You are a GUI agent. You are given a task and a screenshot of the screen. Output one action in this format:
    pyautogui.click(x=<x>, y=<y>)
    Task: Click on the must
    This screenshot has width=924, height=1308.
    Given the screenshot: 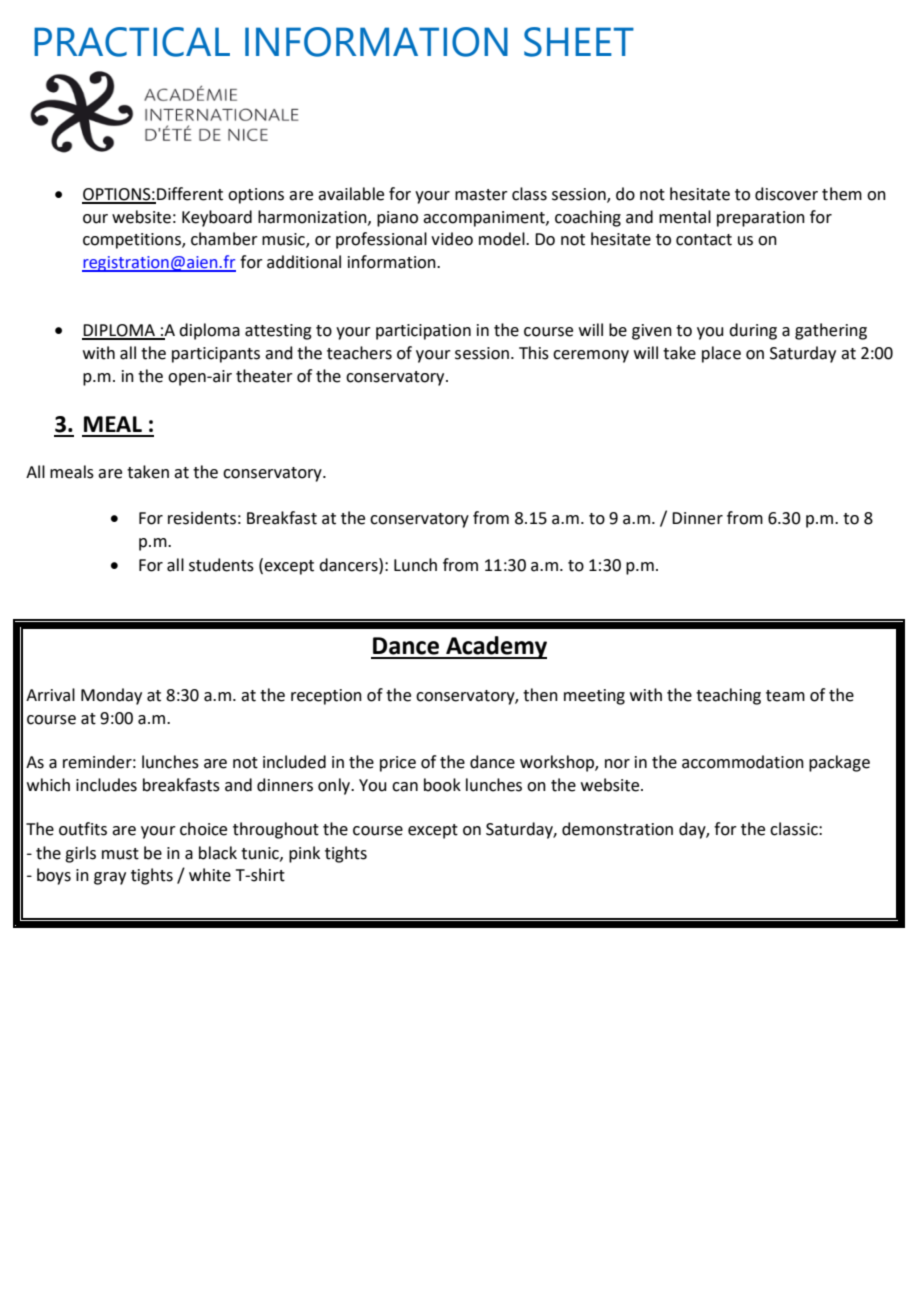 What is the action you would take?
    pyautogui.click(x=120, y=854)
